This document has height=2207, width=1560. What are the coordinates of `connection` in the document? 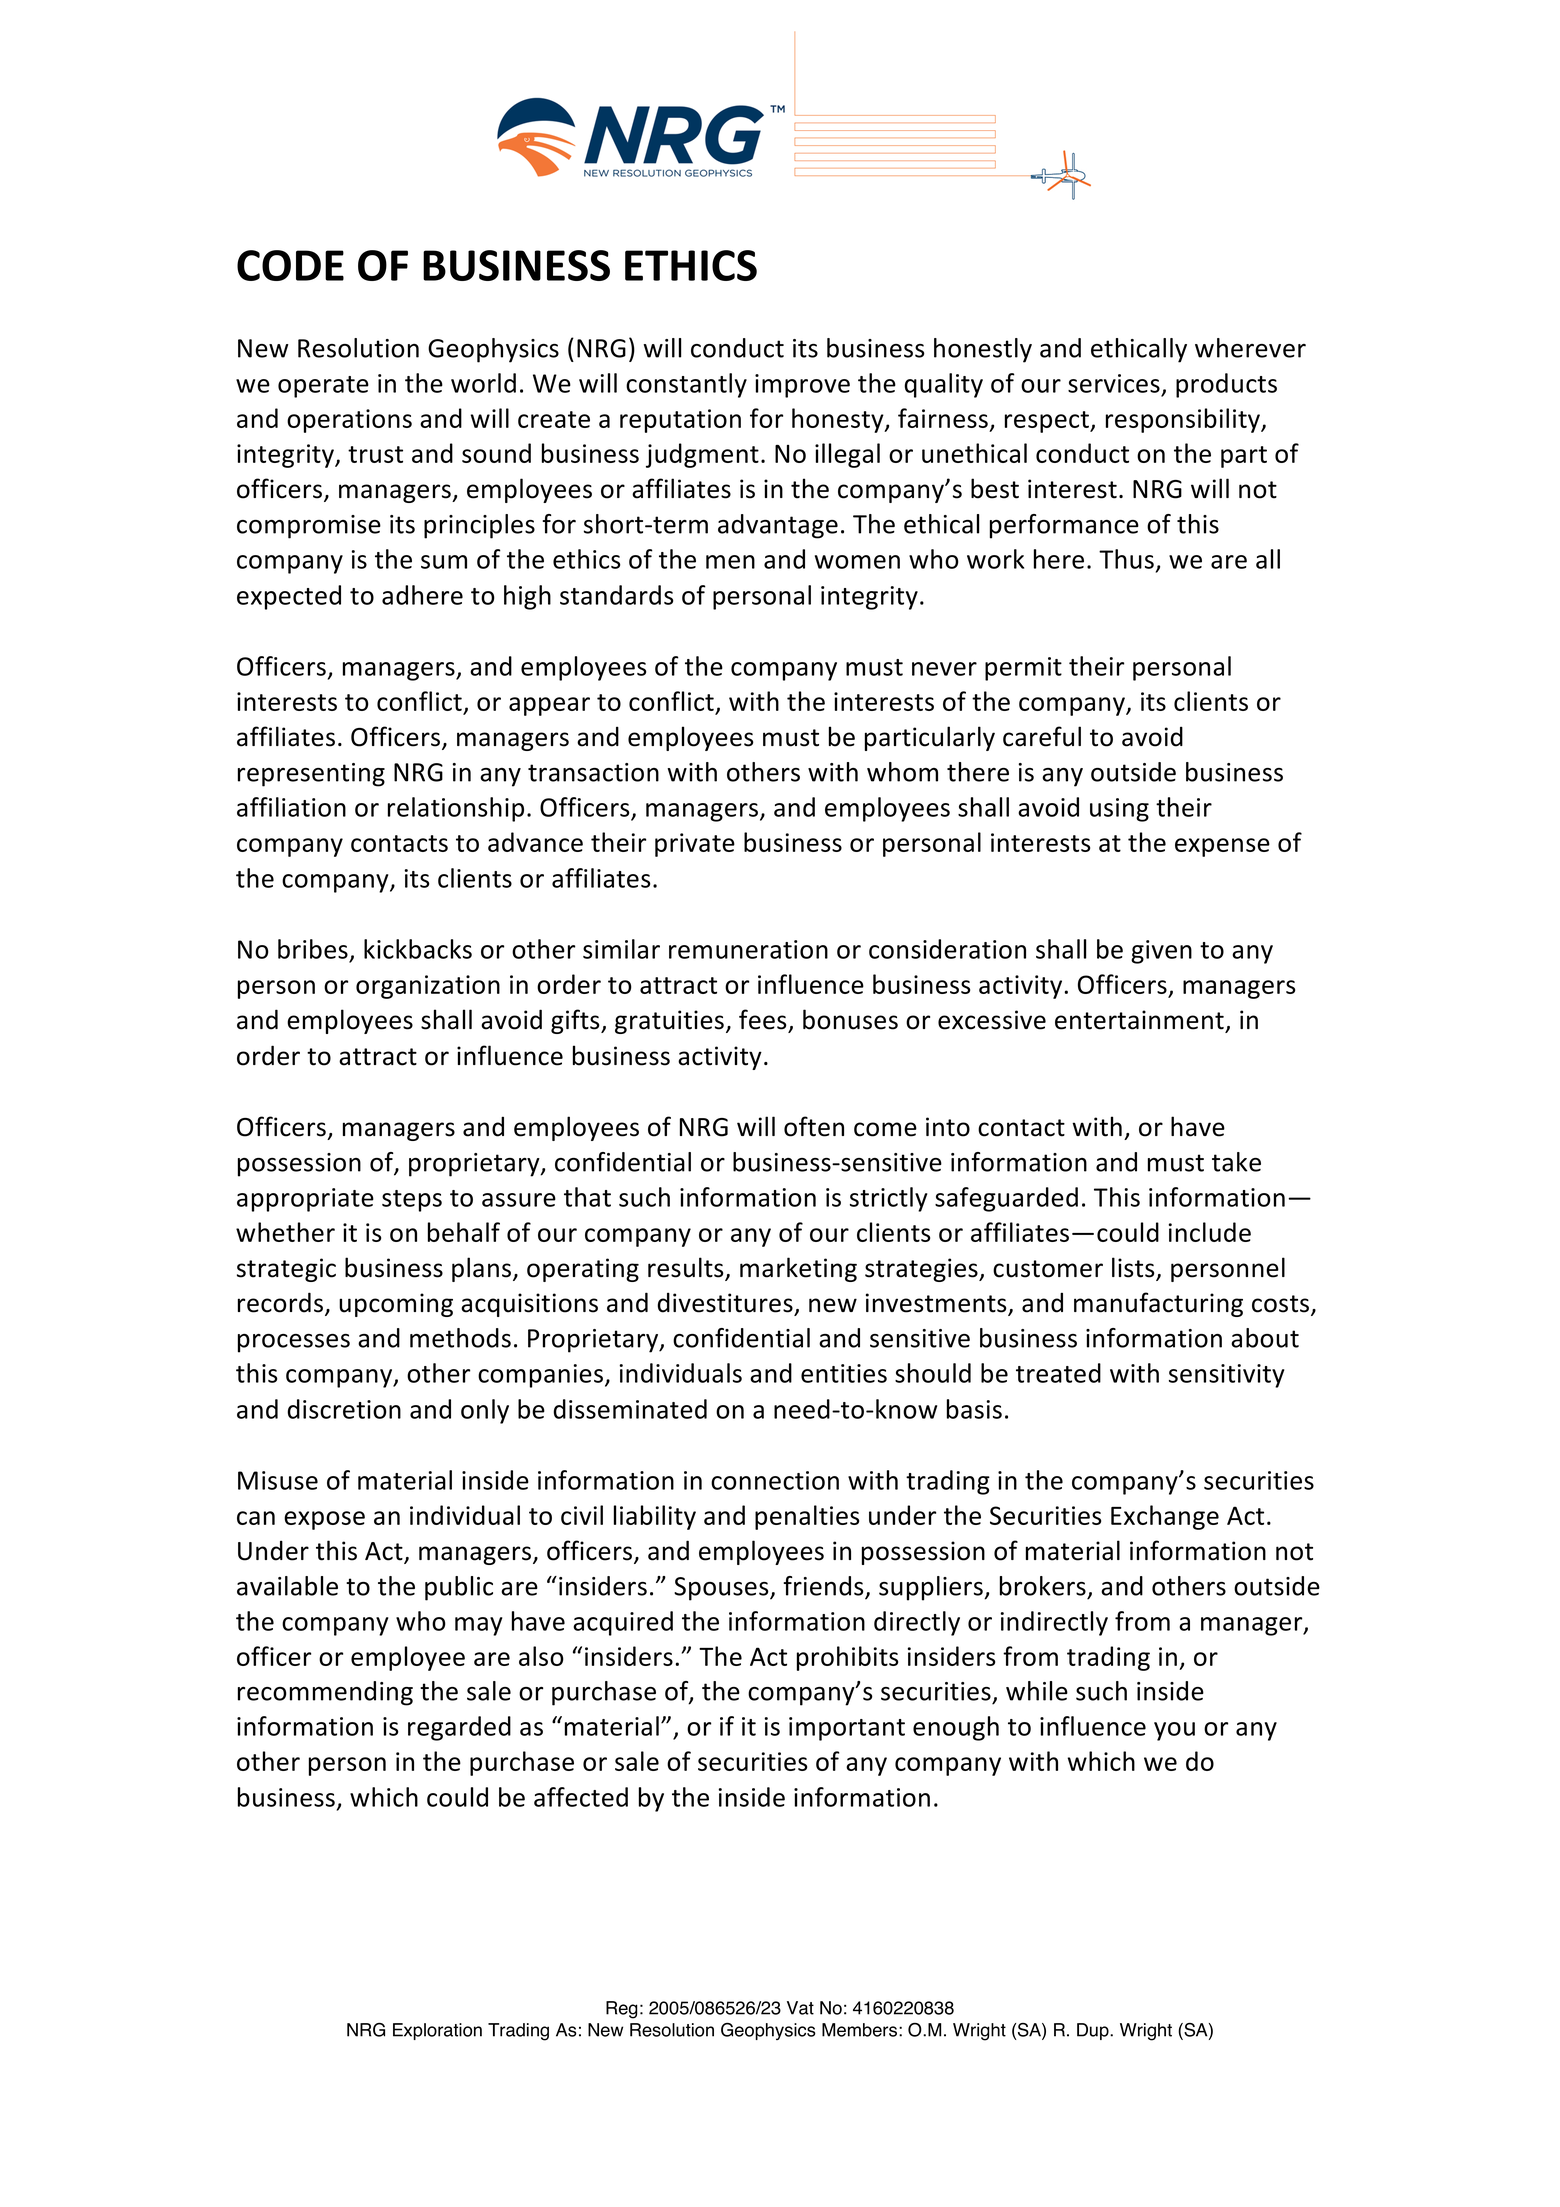 It's located at (775, 1480).
